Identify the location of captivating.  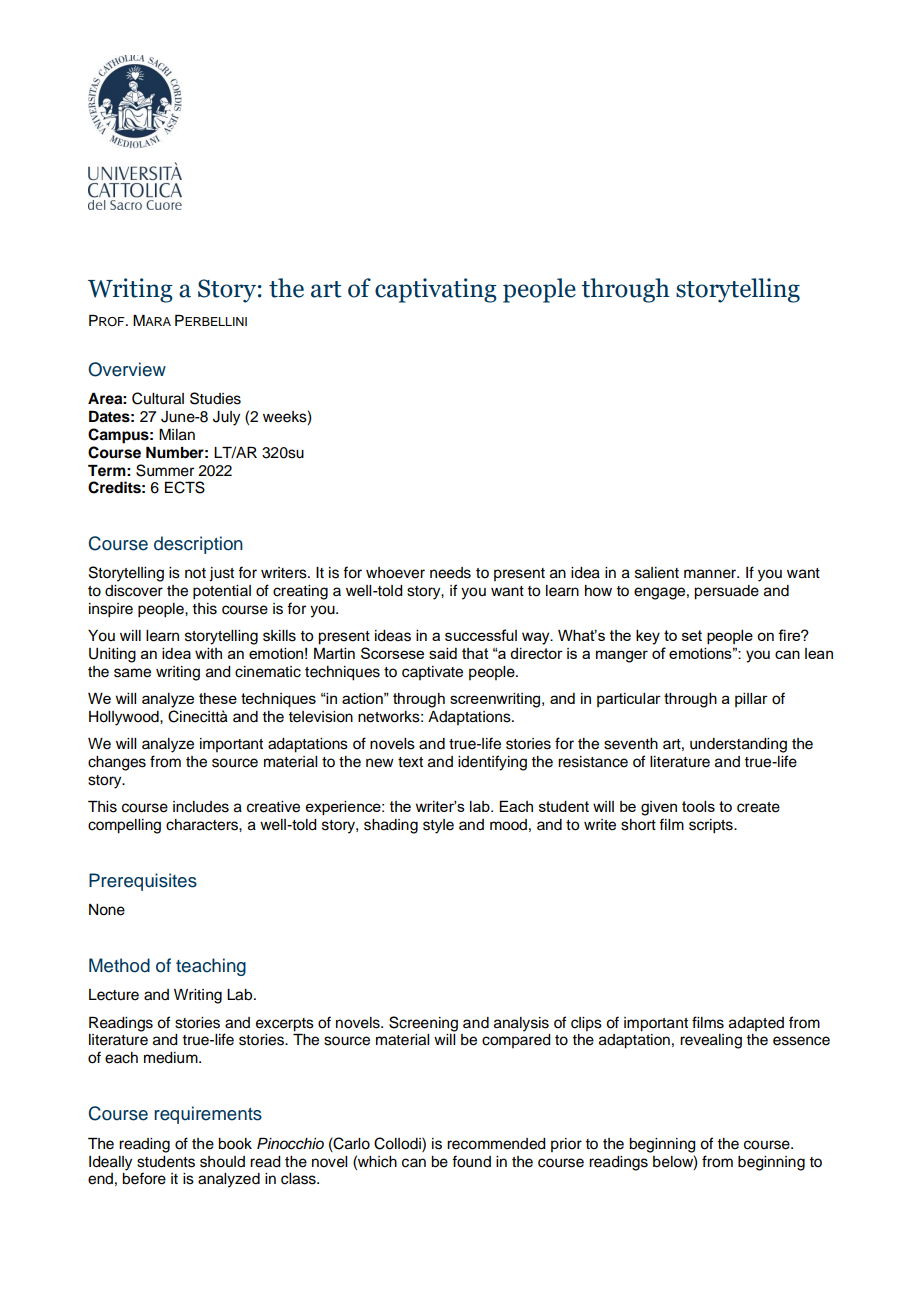
(436, 290).
